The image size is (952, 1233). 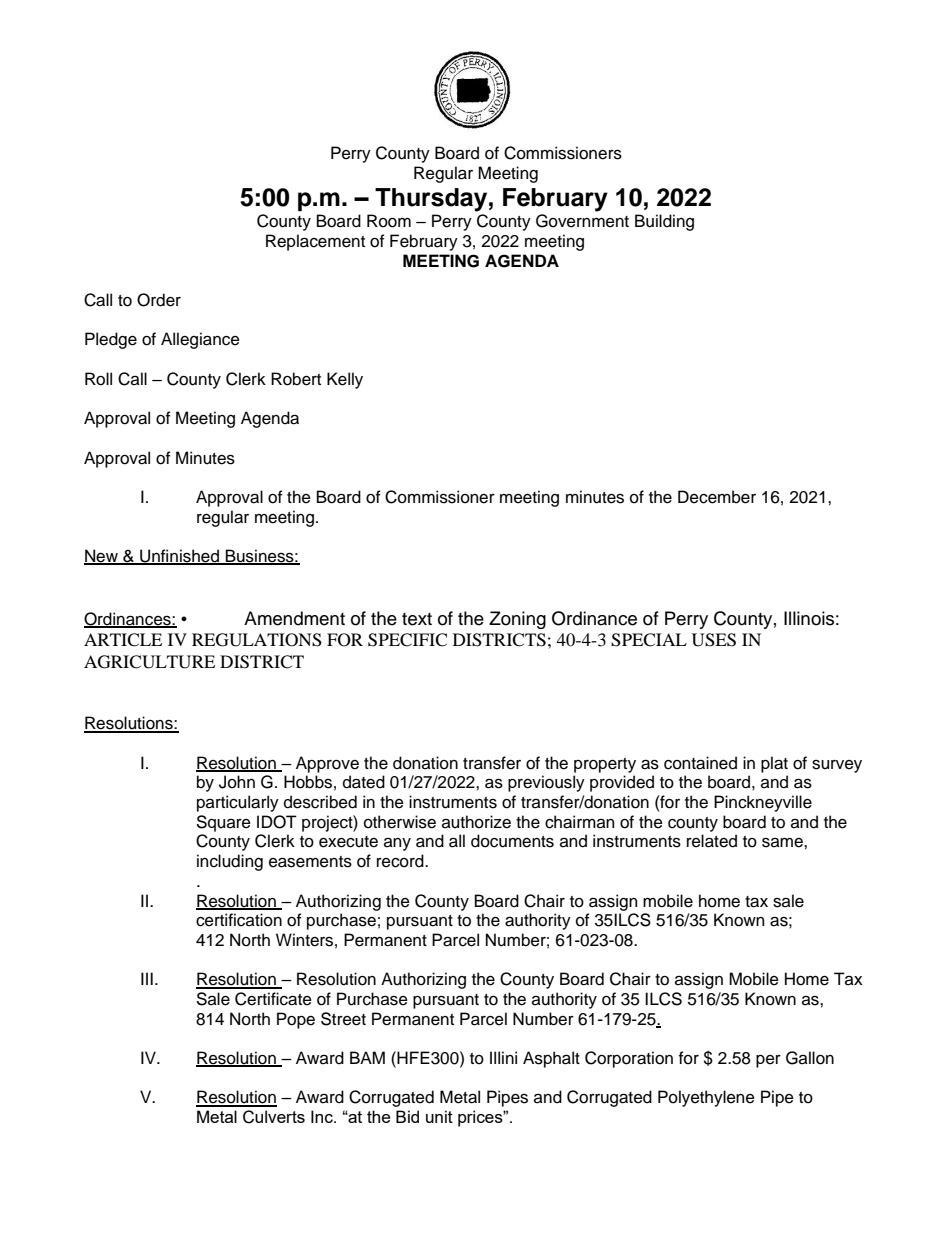 What do you see at coordinates (345, 380) in the screenshot?
I see `Kelly` at bounding box center [345, 380].
